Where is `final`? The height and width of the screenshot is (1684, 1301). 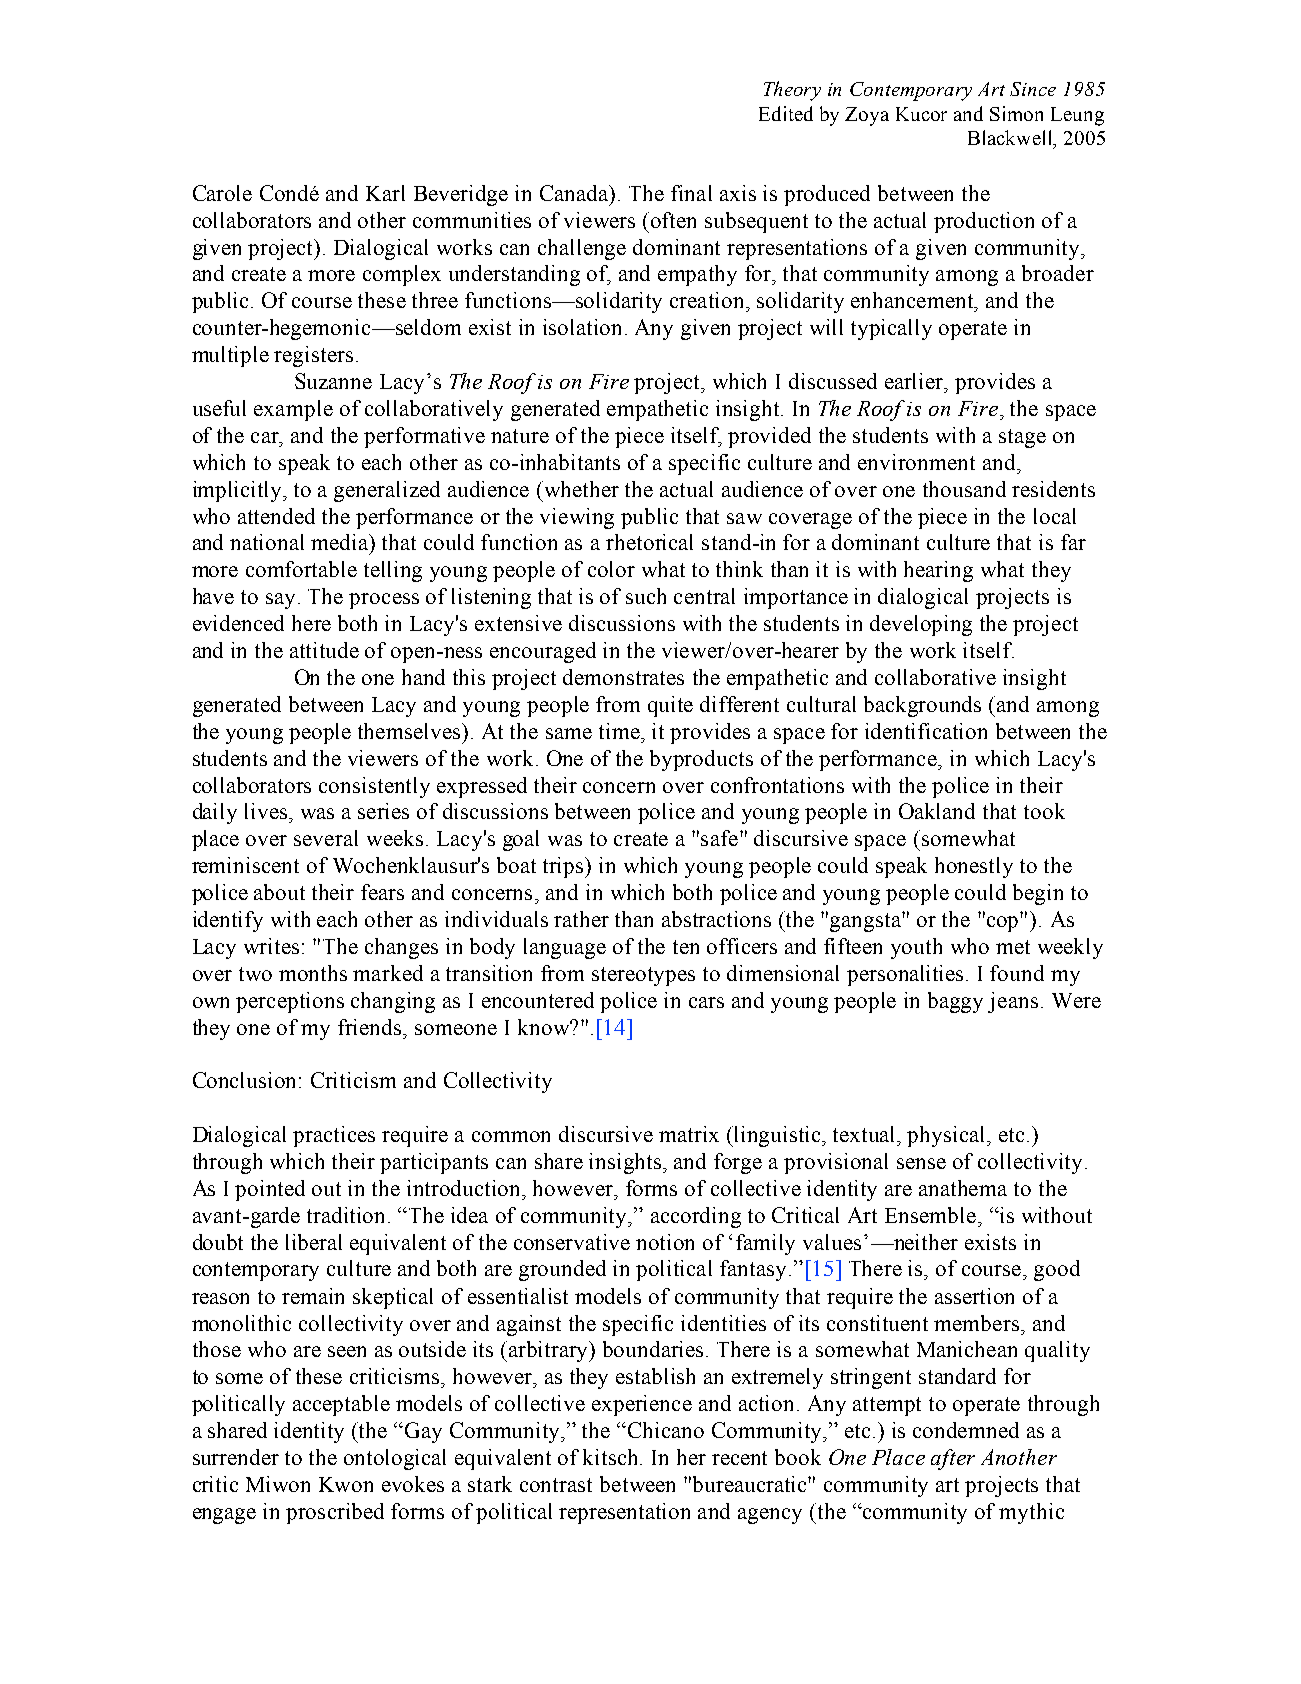 final is located at coordinates (691, 193).
